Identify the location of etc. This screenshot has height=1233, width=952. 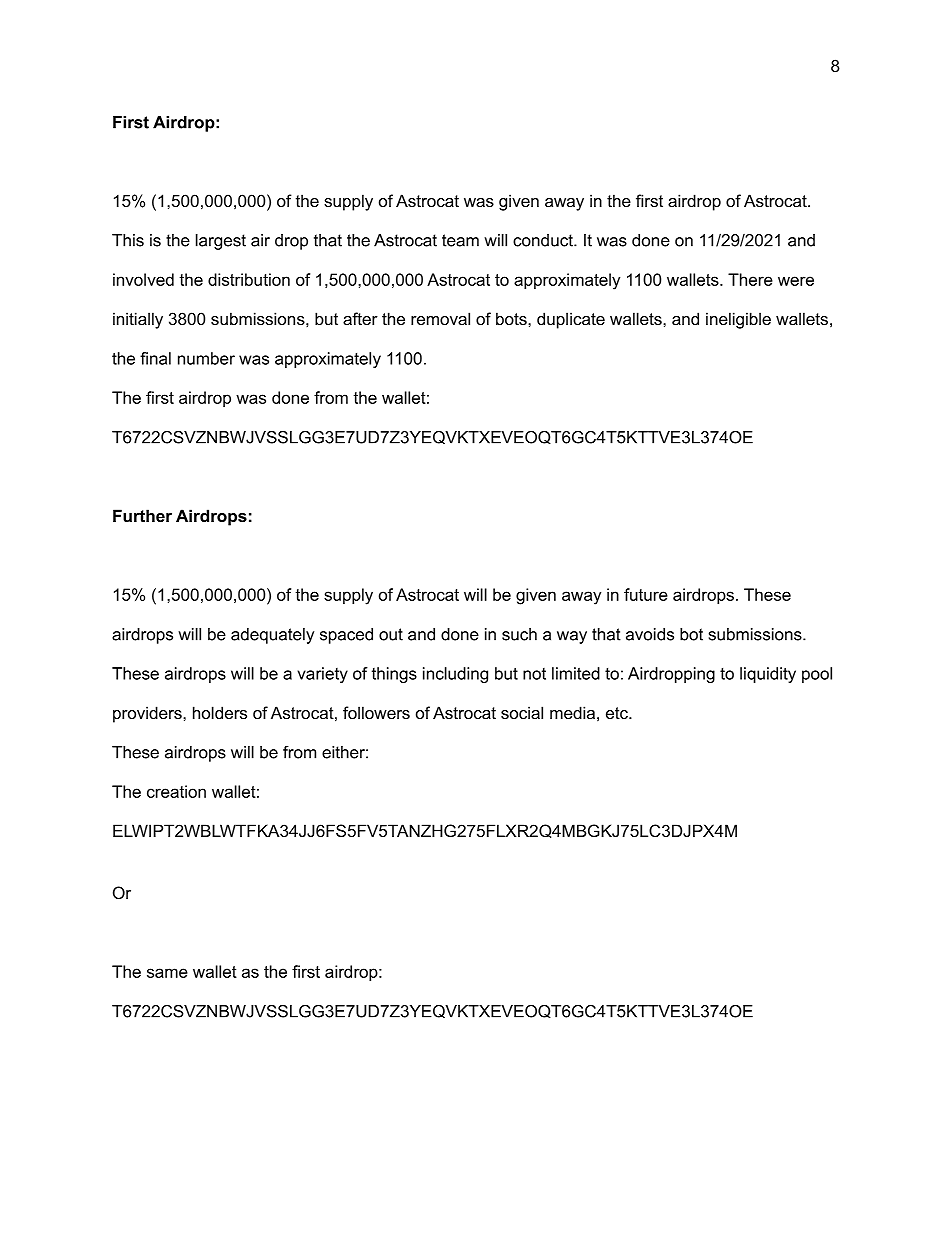
(618, 713).
